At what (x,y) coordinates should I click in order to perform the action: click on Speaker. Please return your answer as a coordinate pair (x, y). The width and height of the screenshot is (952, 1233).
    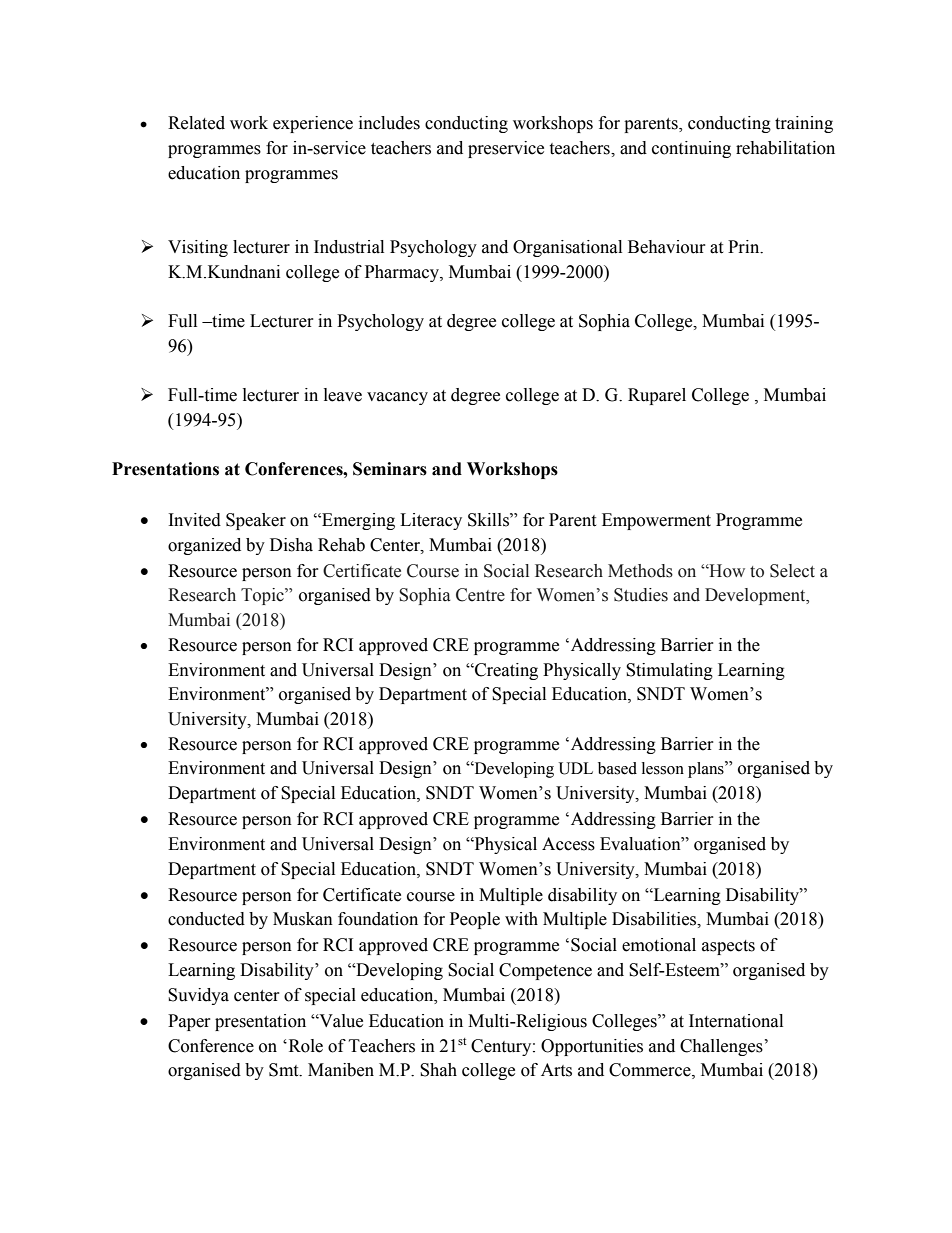
    Looking at the image, I should click on (256, 521).
